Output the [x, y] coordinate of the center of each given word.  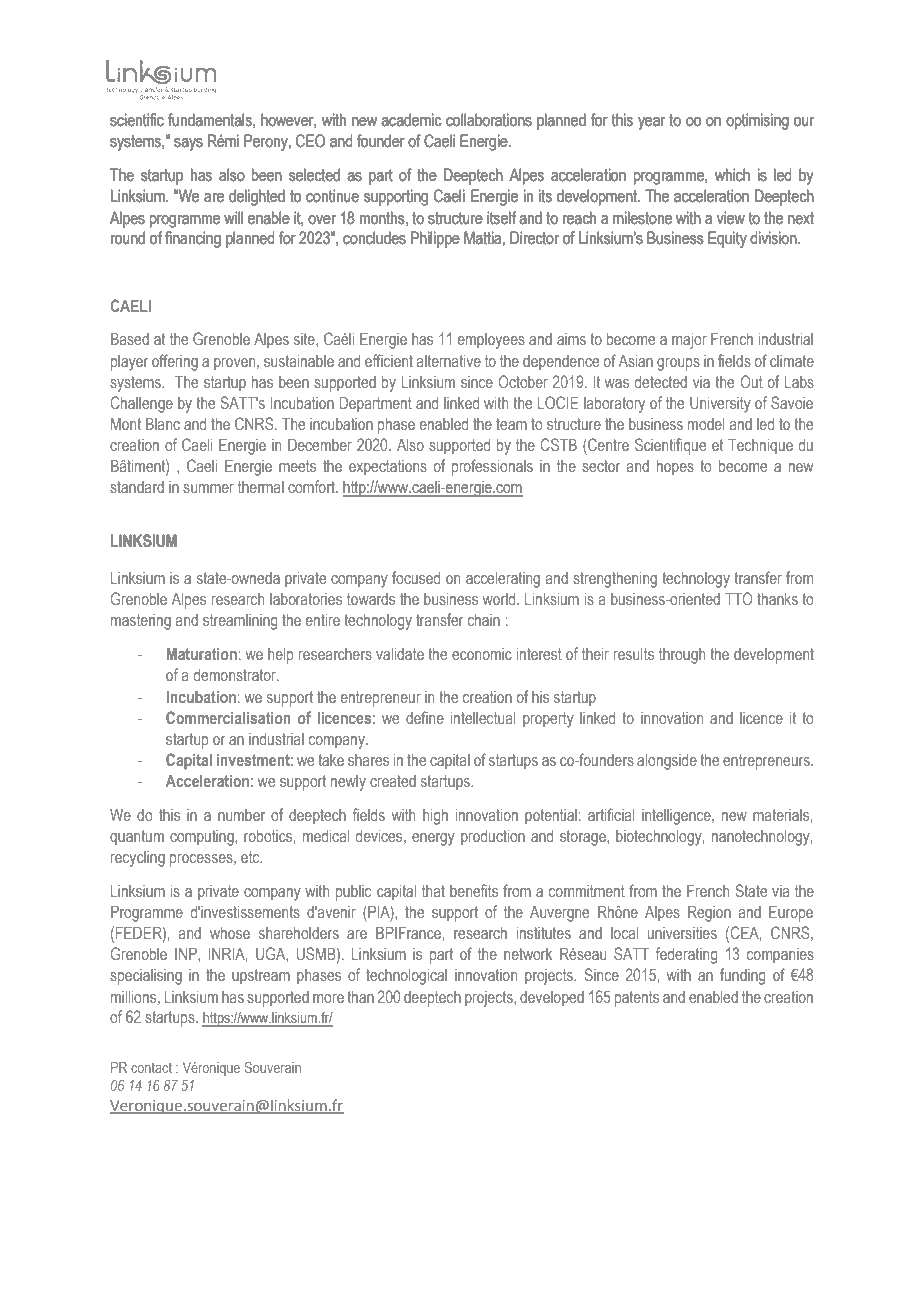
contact [151, 1068]
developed [552, 999]
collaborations [489, 120]
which [732, 175]
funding [742, 976]
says [188, 144]
